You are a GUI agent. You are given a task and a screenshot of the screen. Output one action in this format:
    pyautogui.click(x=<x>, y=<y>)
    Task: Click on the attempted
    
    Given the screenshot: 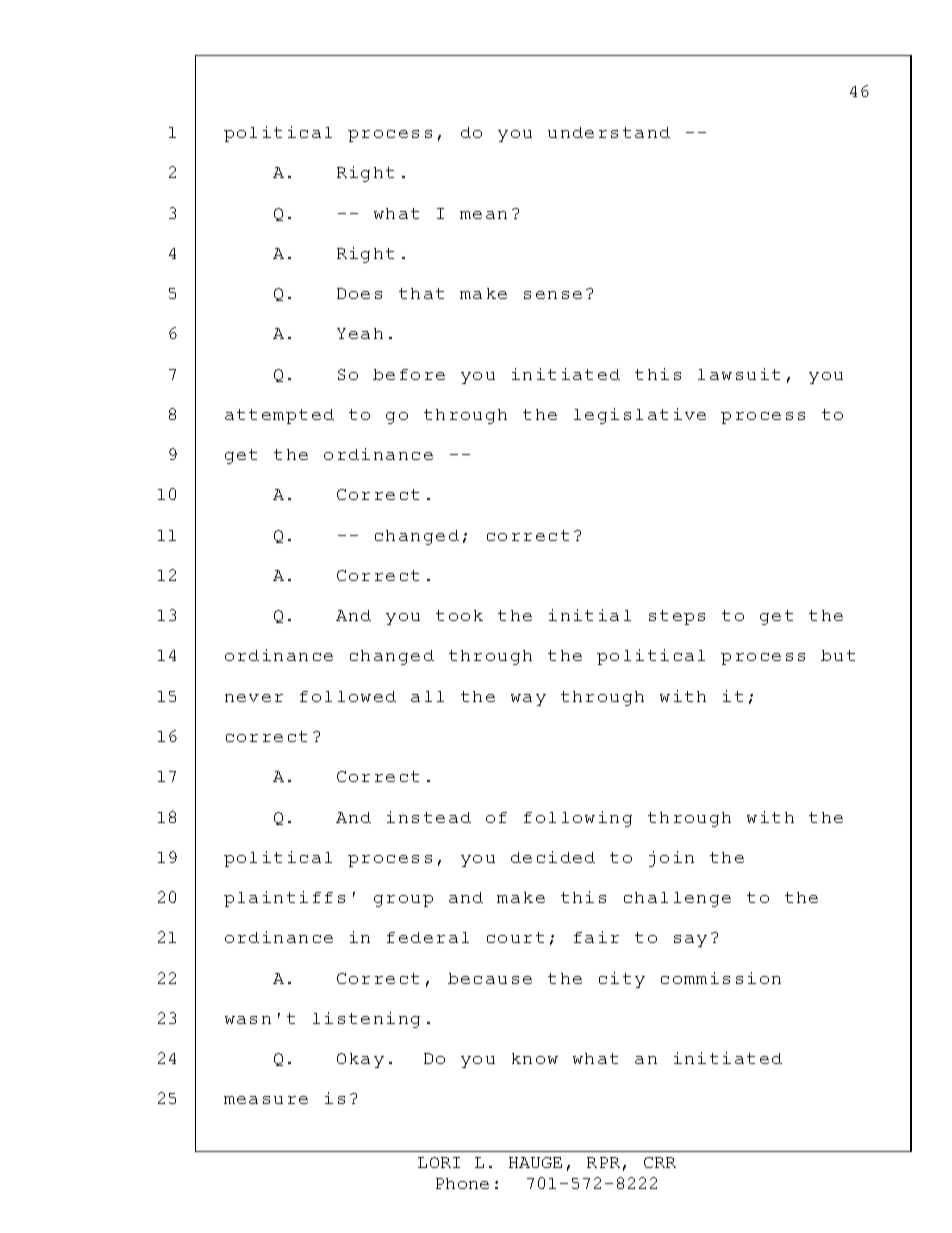 What is the action you would take?
    pyautogui.click(x=279, y=416)
